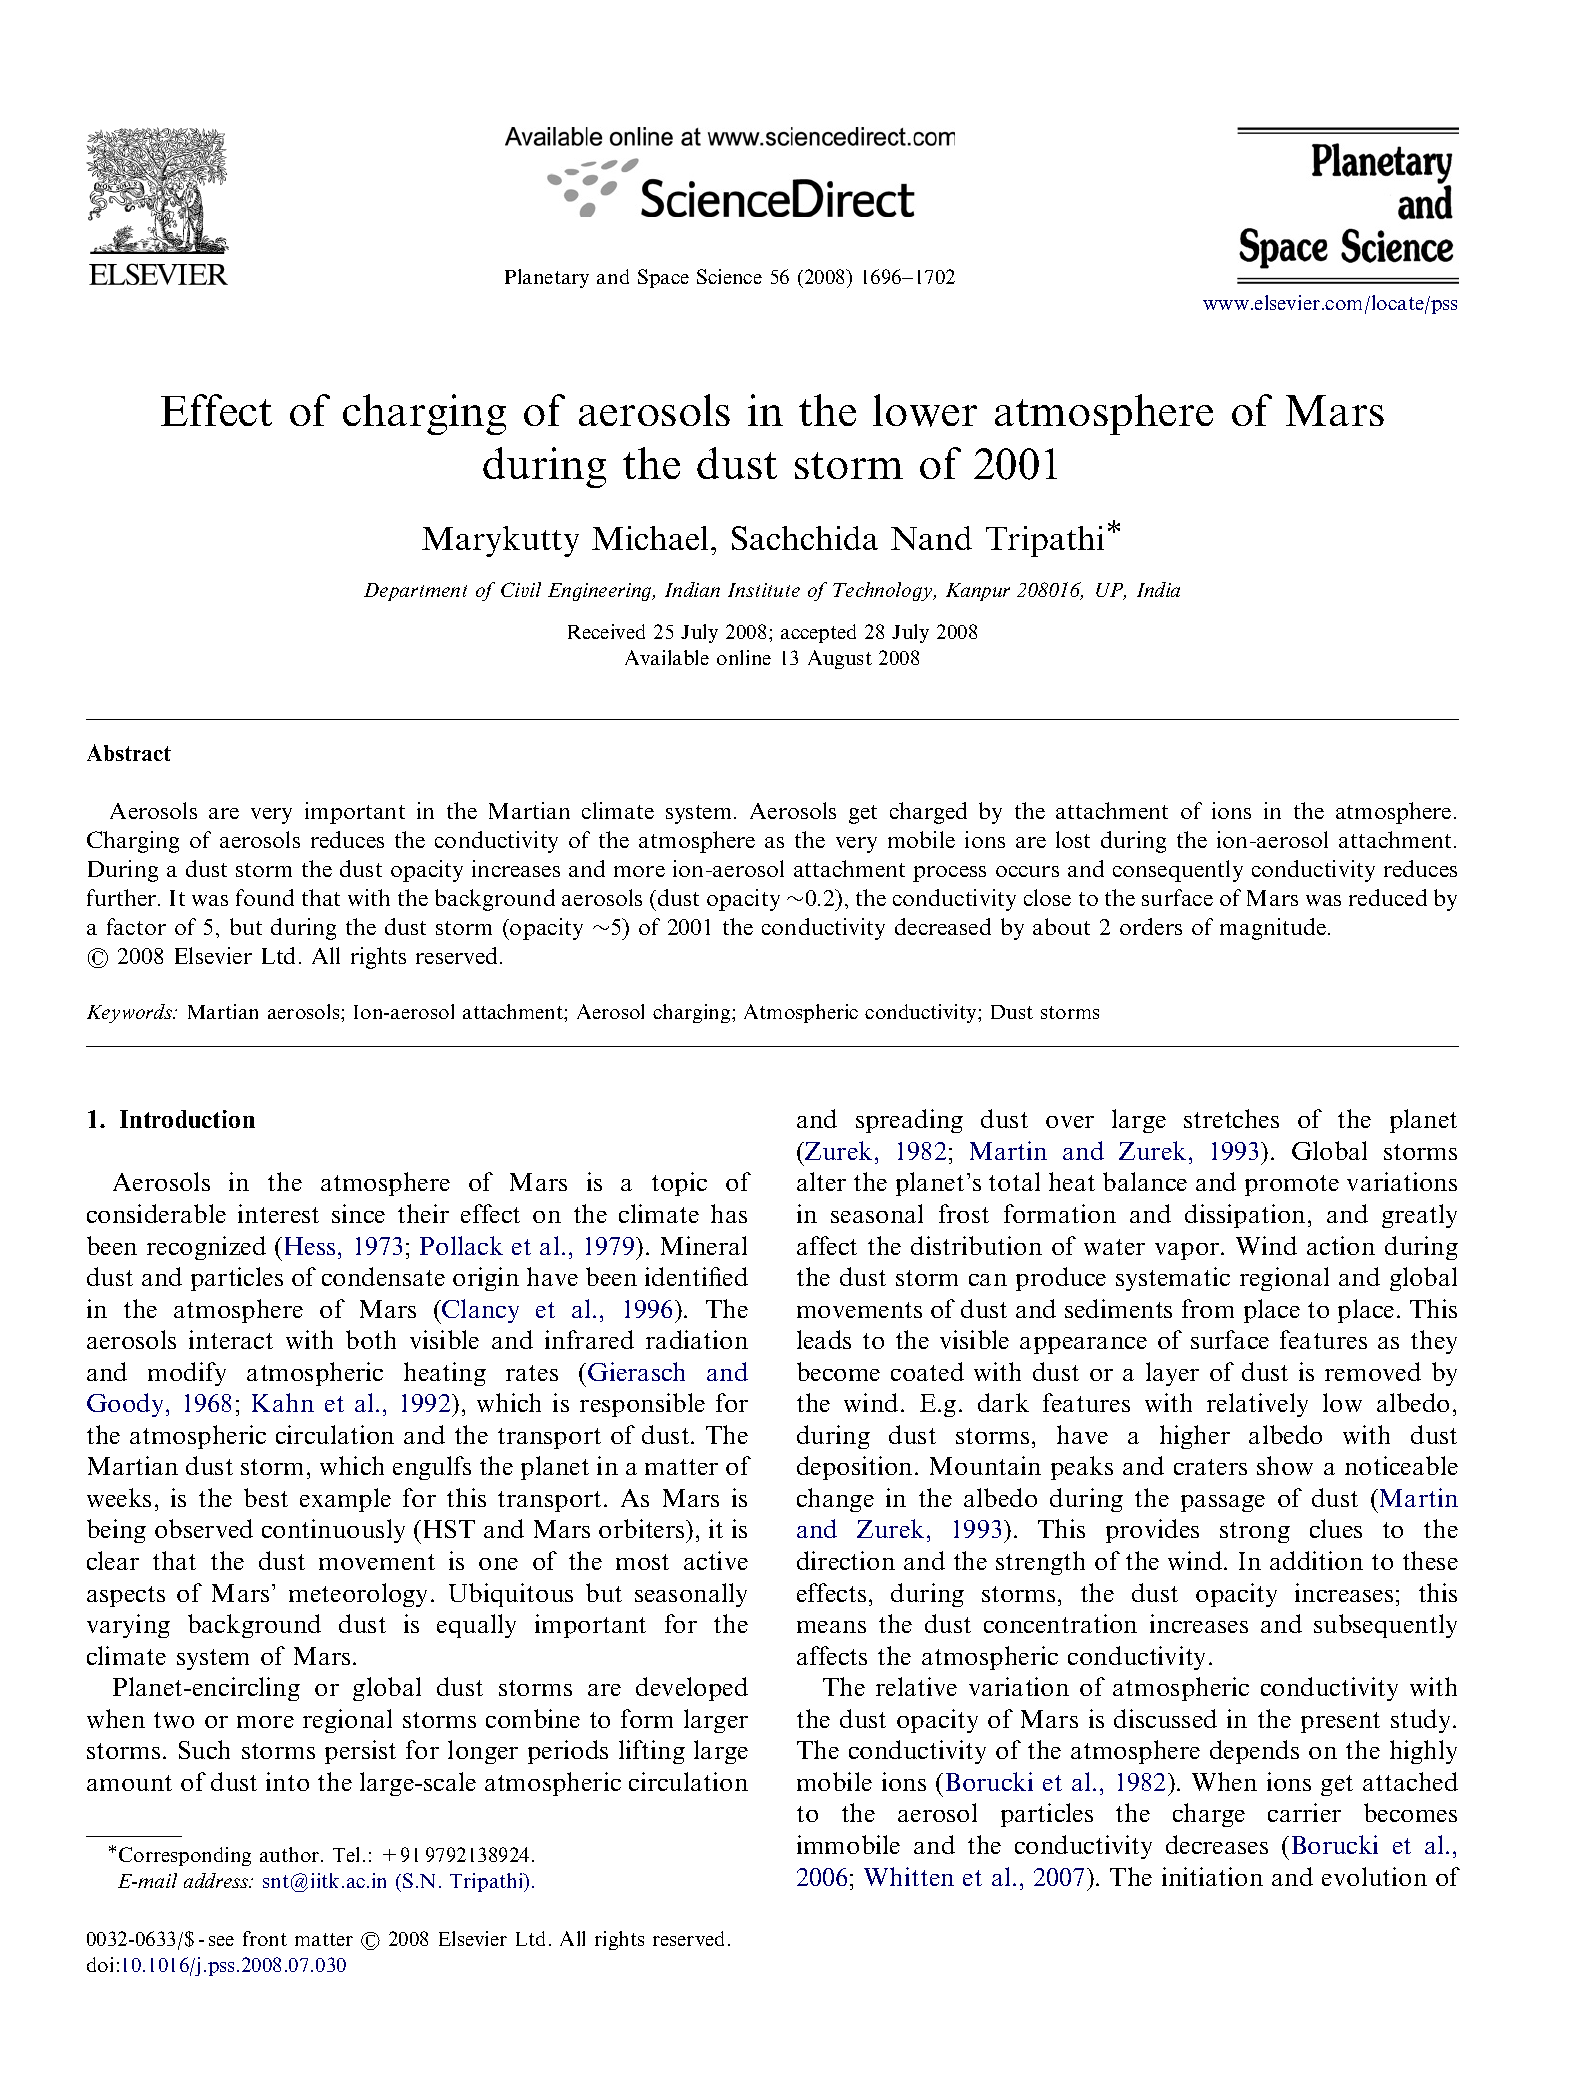 This screenshot has height=2095, width=1571. I want to click on consequently, so click(1178, 871).
